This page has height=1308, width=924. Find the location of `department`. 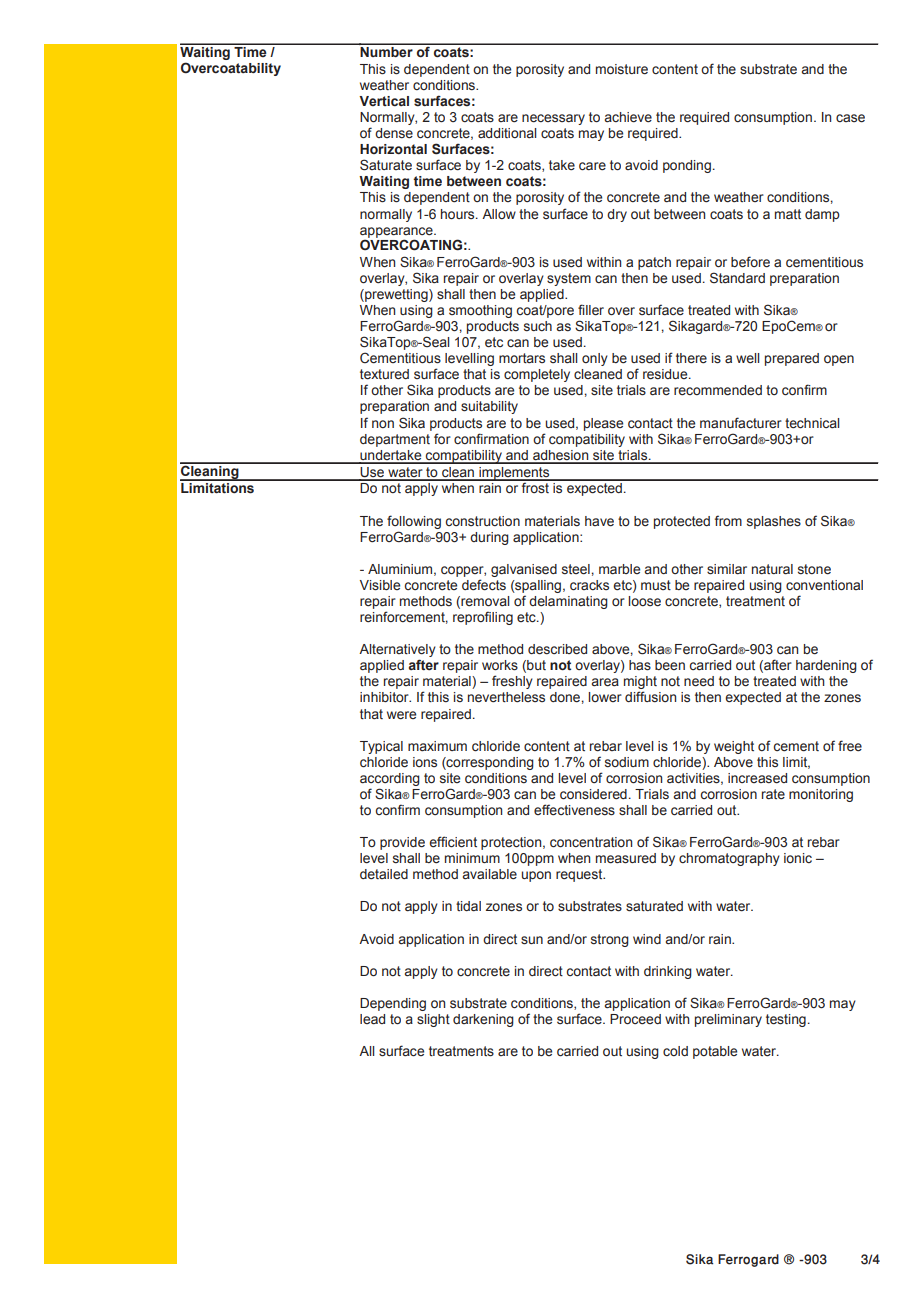

department is located at coordinates (395, 440).
